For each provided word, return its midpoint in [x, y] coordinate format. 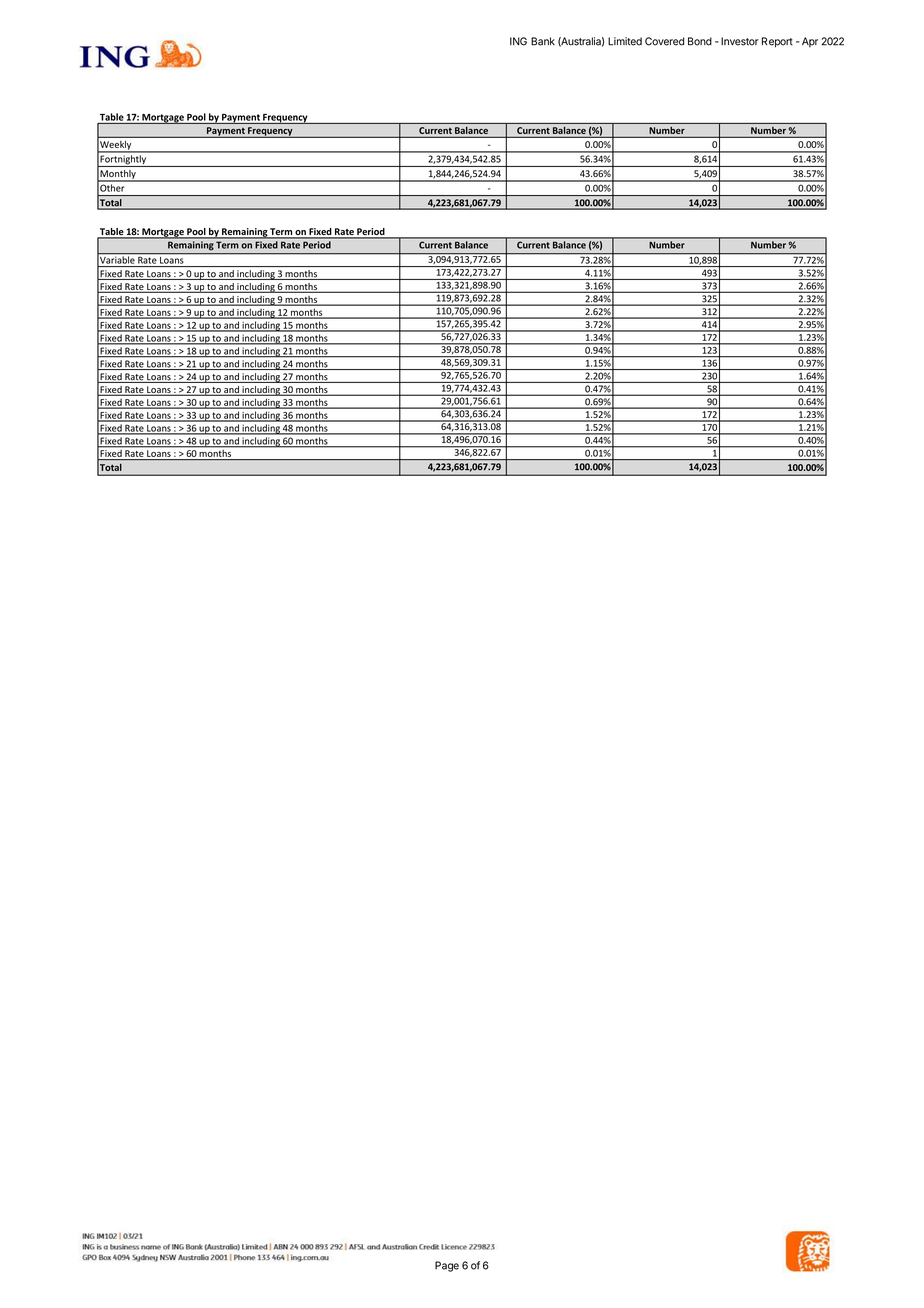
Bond [700, 41]
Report [777, 42]
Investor [740, 41]
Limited [625, 41]
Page [447, 1266]
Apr [810, 42]
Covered [664, 41]
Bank [543, 41]
